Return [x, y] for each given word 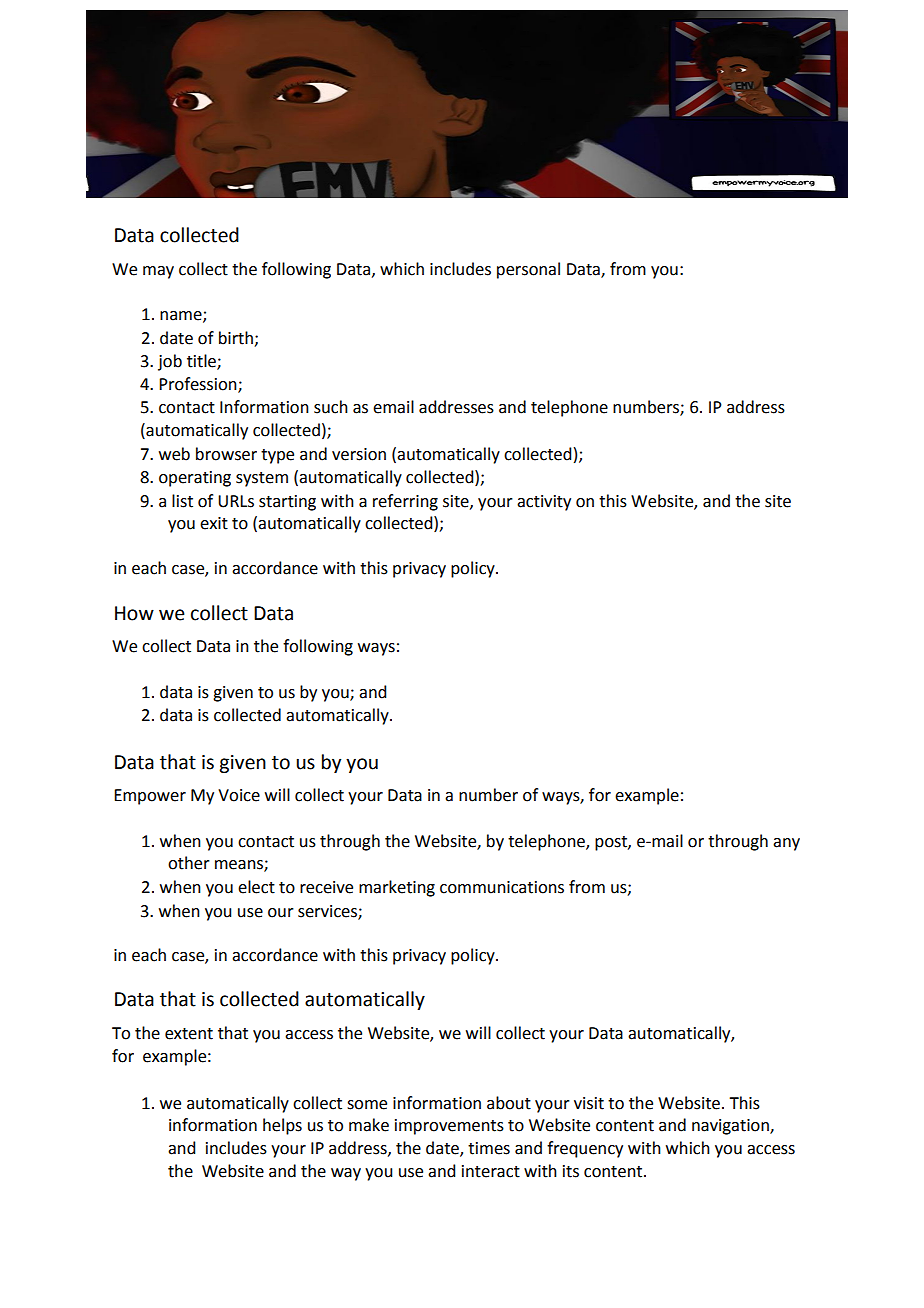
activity [544, 503]
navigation [731, 1127]
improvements [449, 1127]
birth [236, 338]
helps [282, 1126]
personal [528, 270]
